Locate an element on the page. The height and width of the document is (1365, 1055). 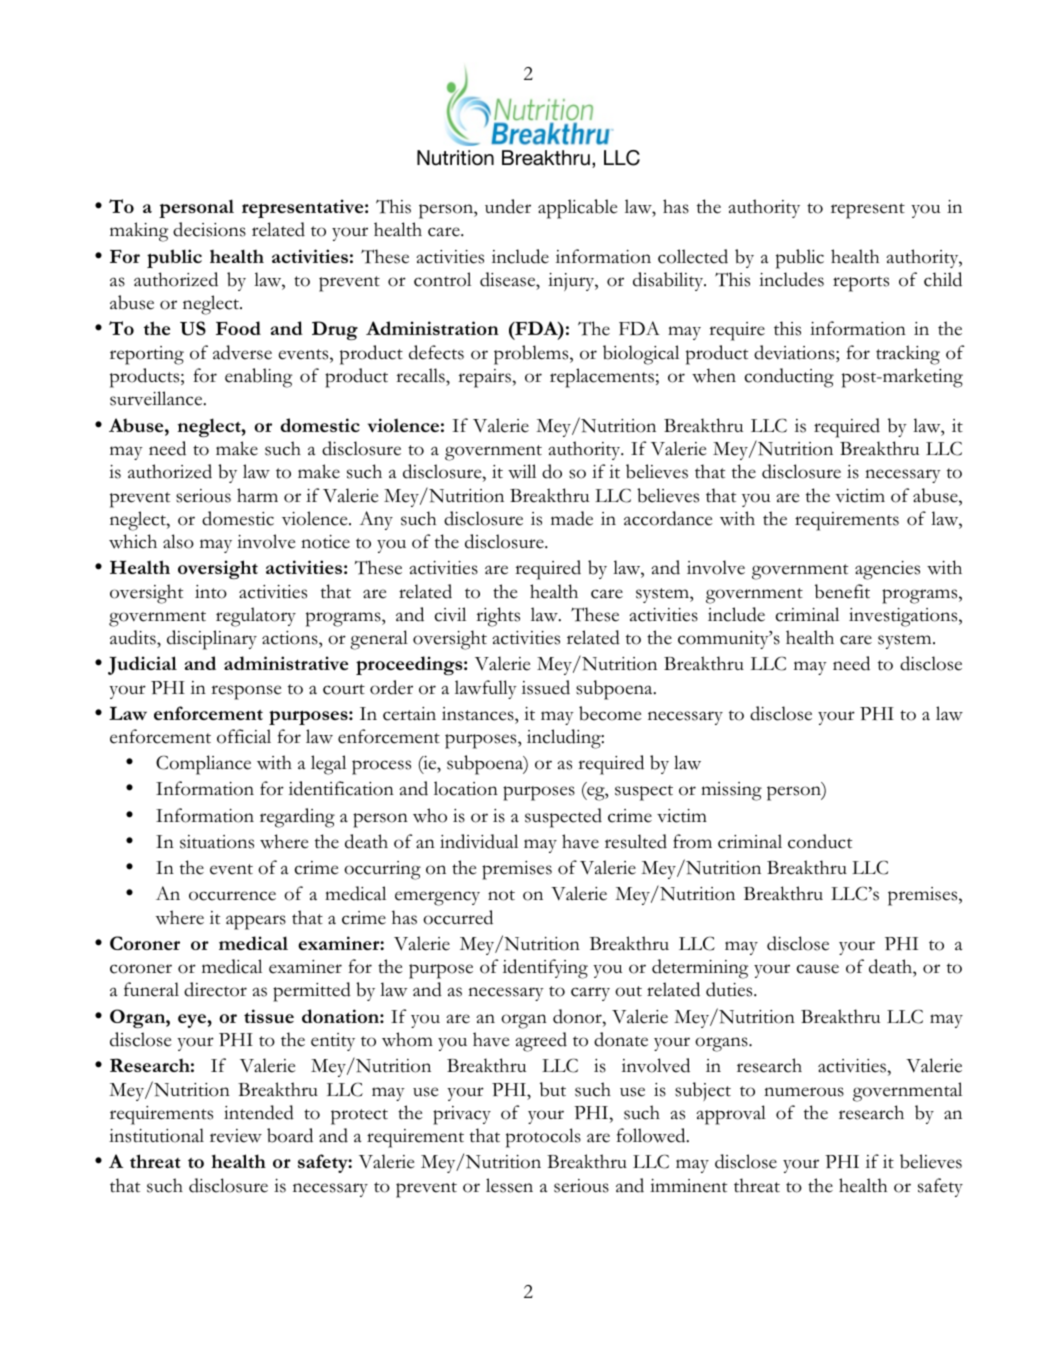
appears is located at coordinates (256, 922).
